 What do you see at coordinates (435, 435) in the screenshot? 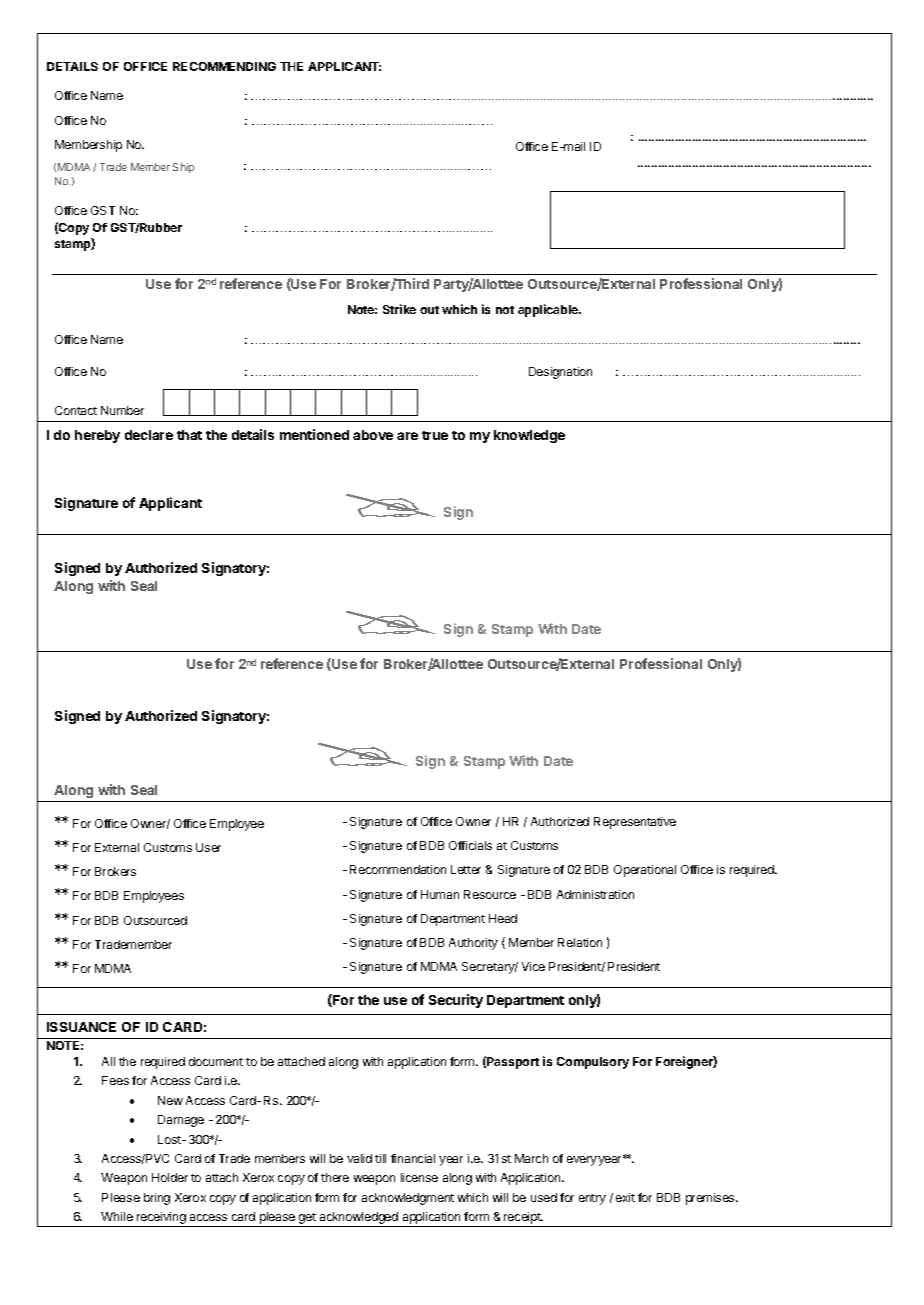
I see `true` at bounding box center [435, 435].
